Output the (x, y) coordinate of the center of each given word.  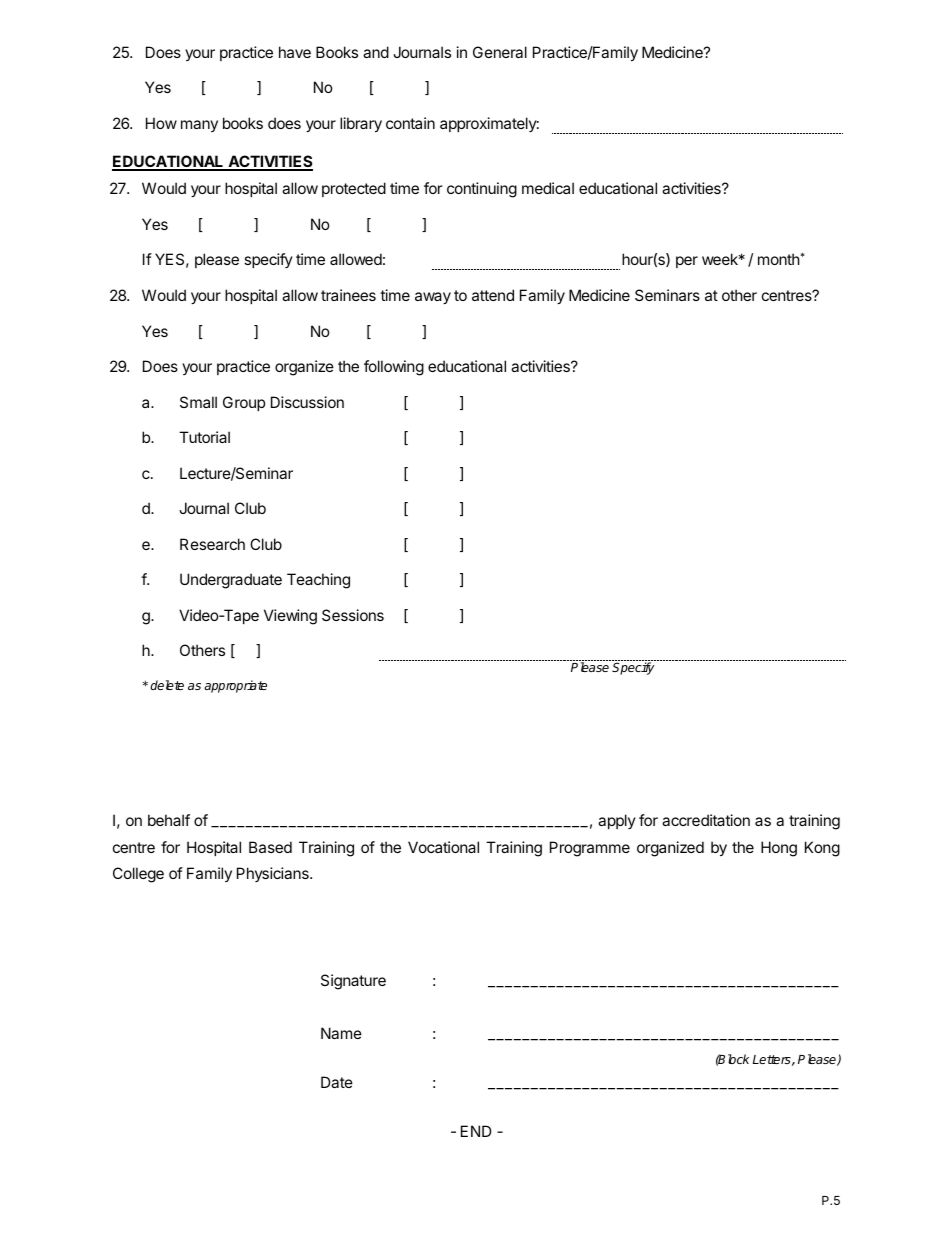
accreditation (706, 820)
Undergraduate (231, 581)
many (199, 126)
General (500, 52)
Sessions (353, 615)
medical (548, 188)
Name (341, 1033)
